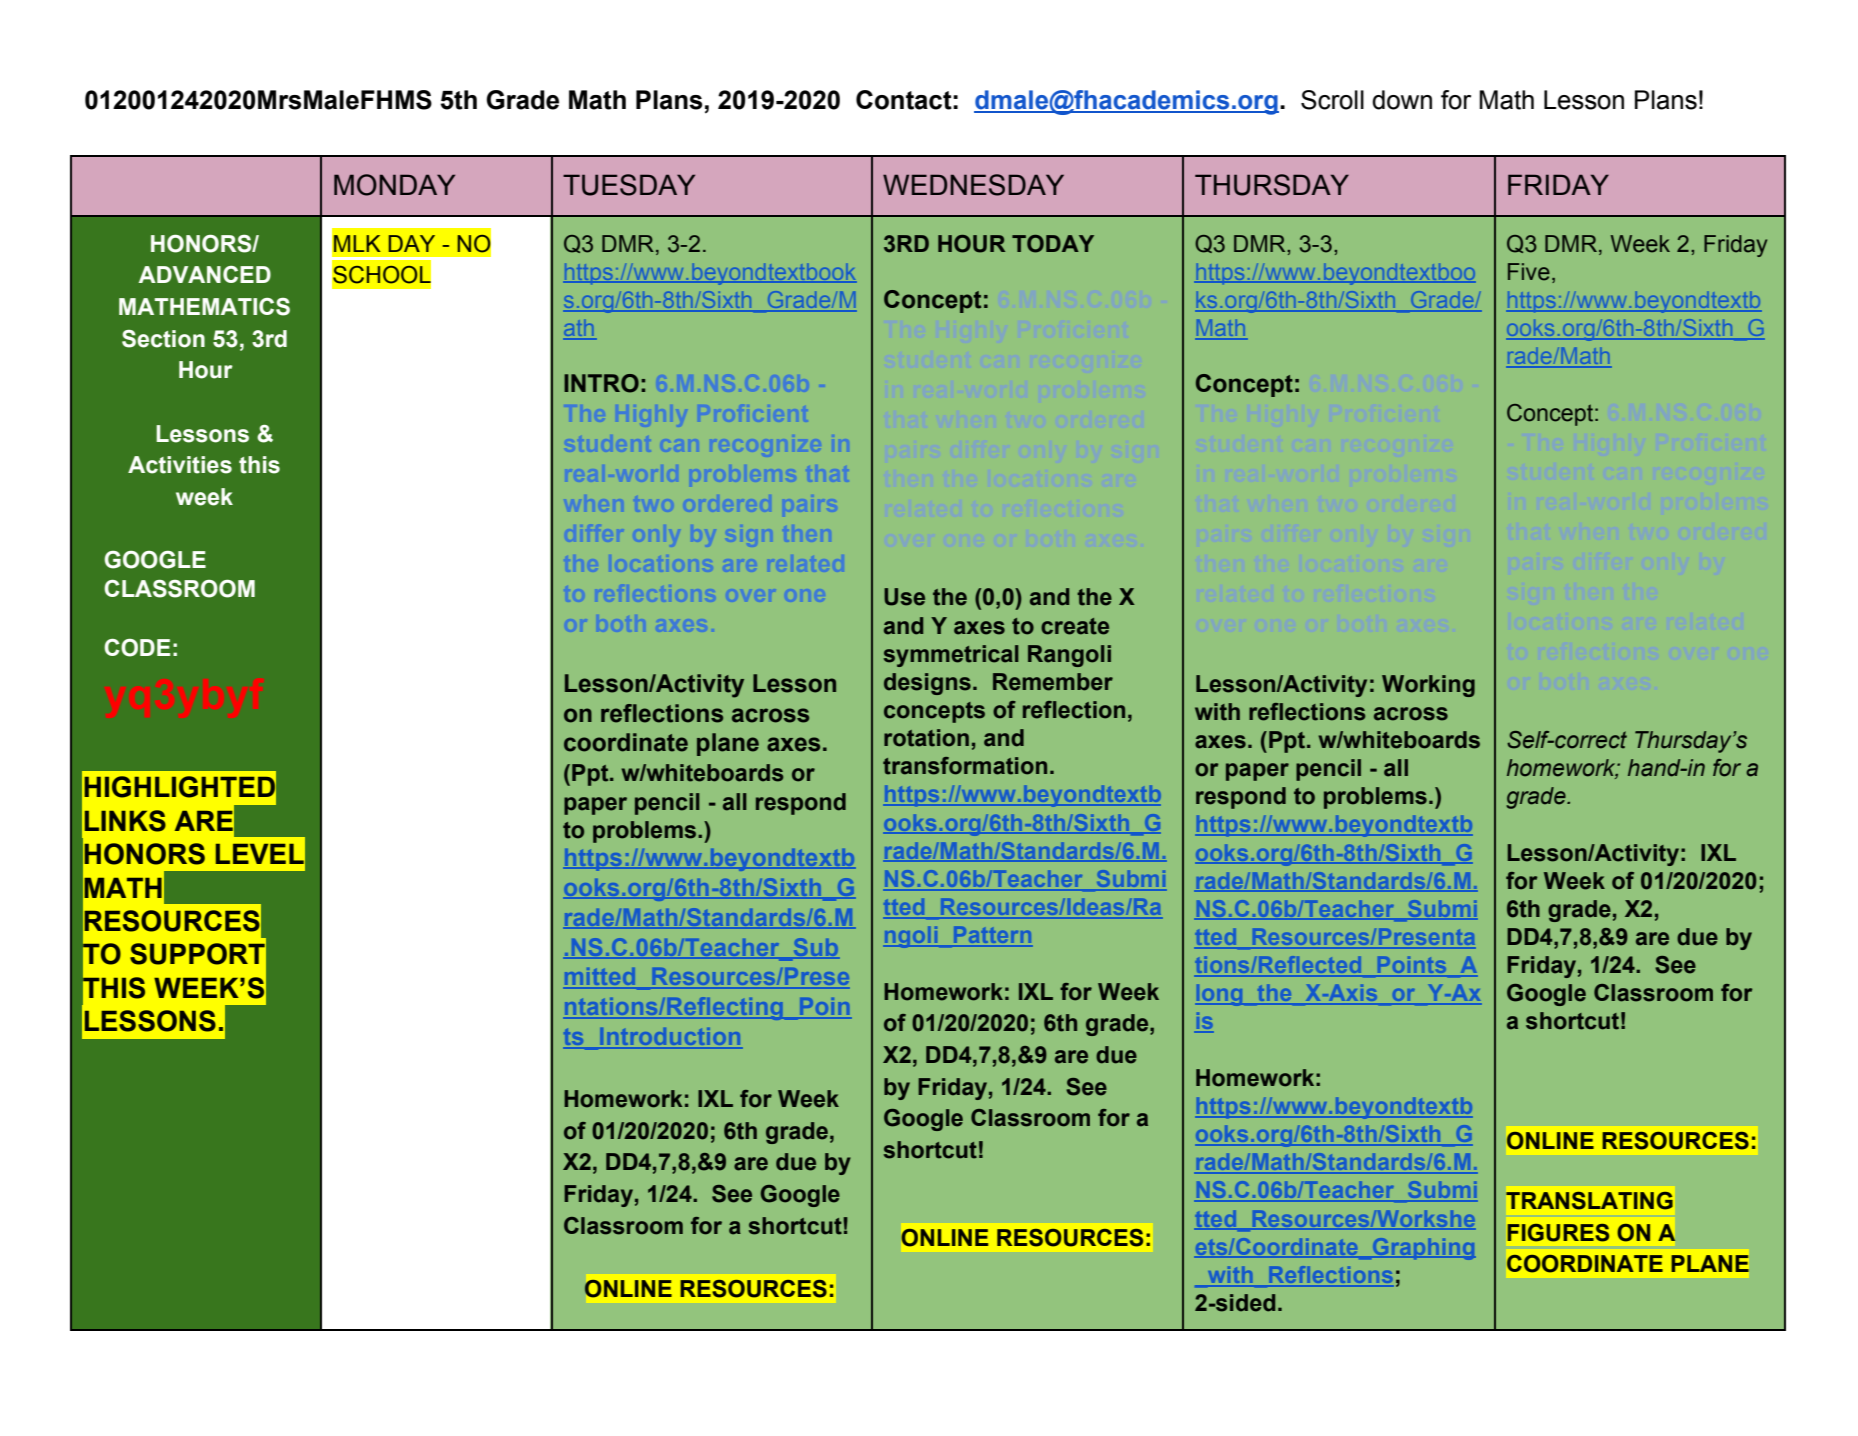 This screenshot has height=1436, width=1858. I want to click on transformation, so click(965, 766).
